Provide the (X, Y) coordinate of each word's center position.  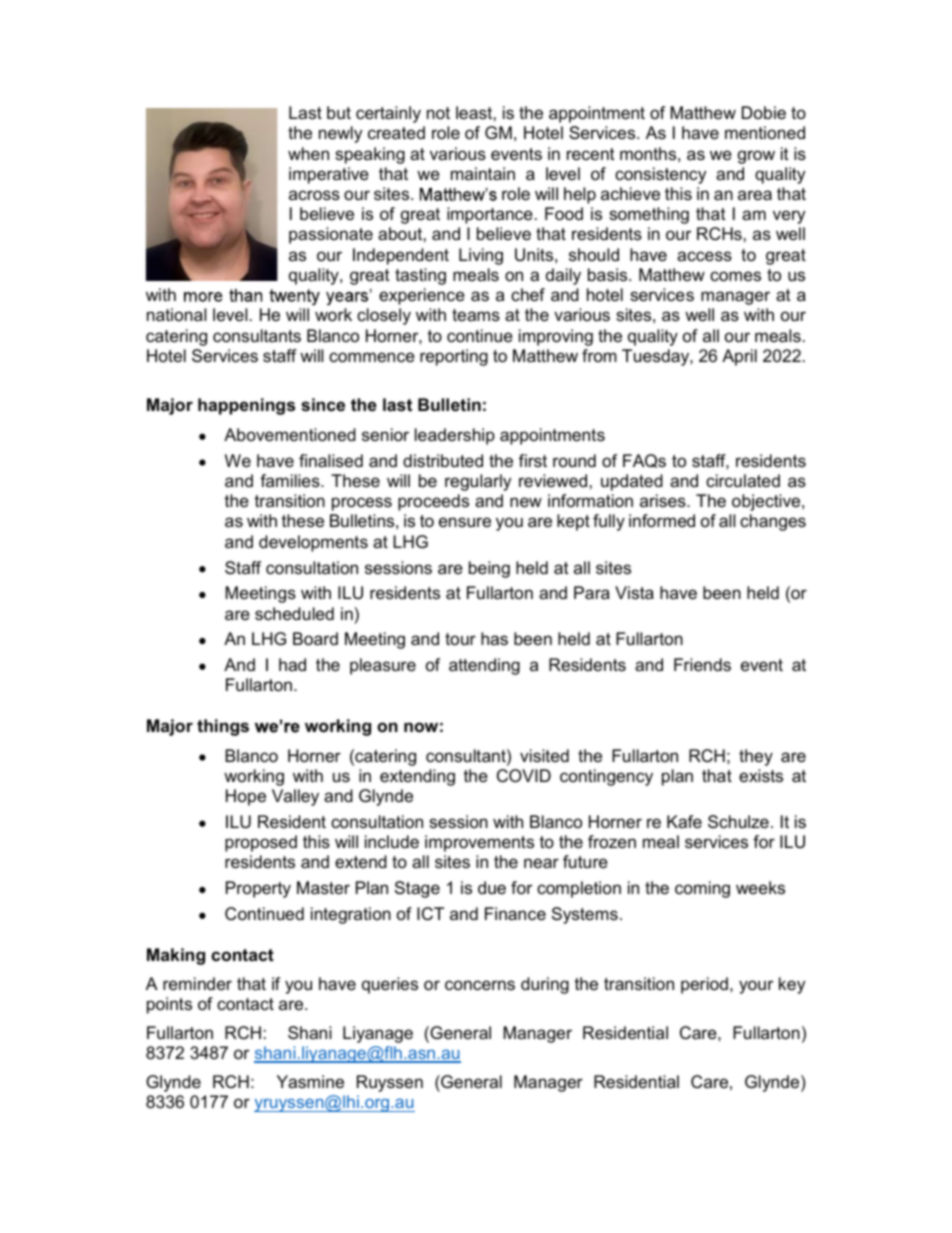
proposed (261, 843)
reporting (454, 357)
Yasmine (310, 1081)
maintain (483, 174)
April (739, 357)
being (489, 569)
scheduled (294, 613)
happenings (246, 406)
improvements (479, 843)
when (308, 154)
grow (756, 157)
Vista (634, 593)
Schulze (738, 822)
